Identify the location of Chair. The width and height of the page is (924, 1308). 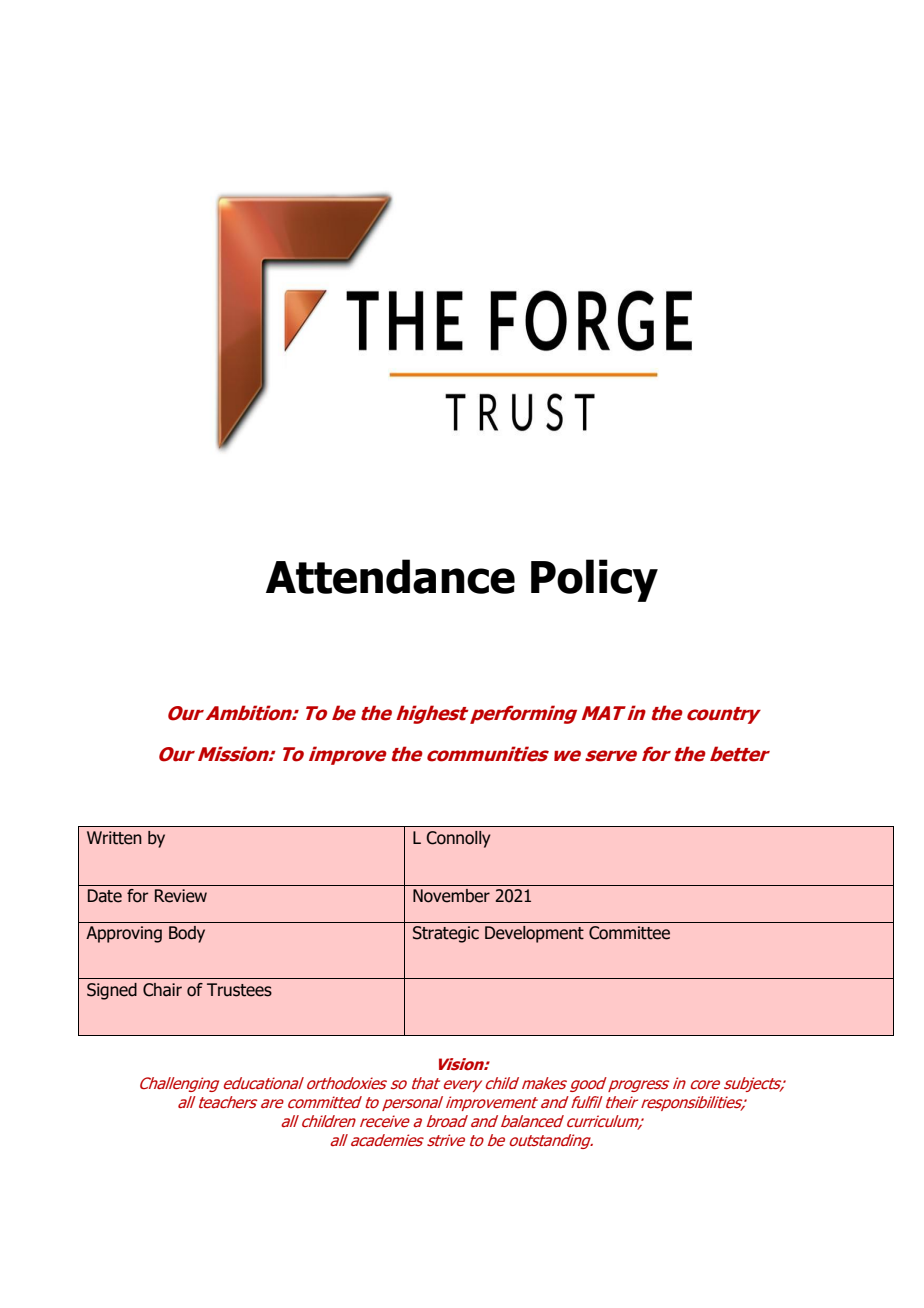
(162, 990).
